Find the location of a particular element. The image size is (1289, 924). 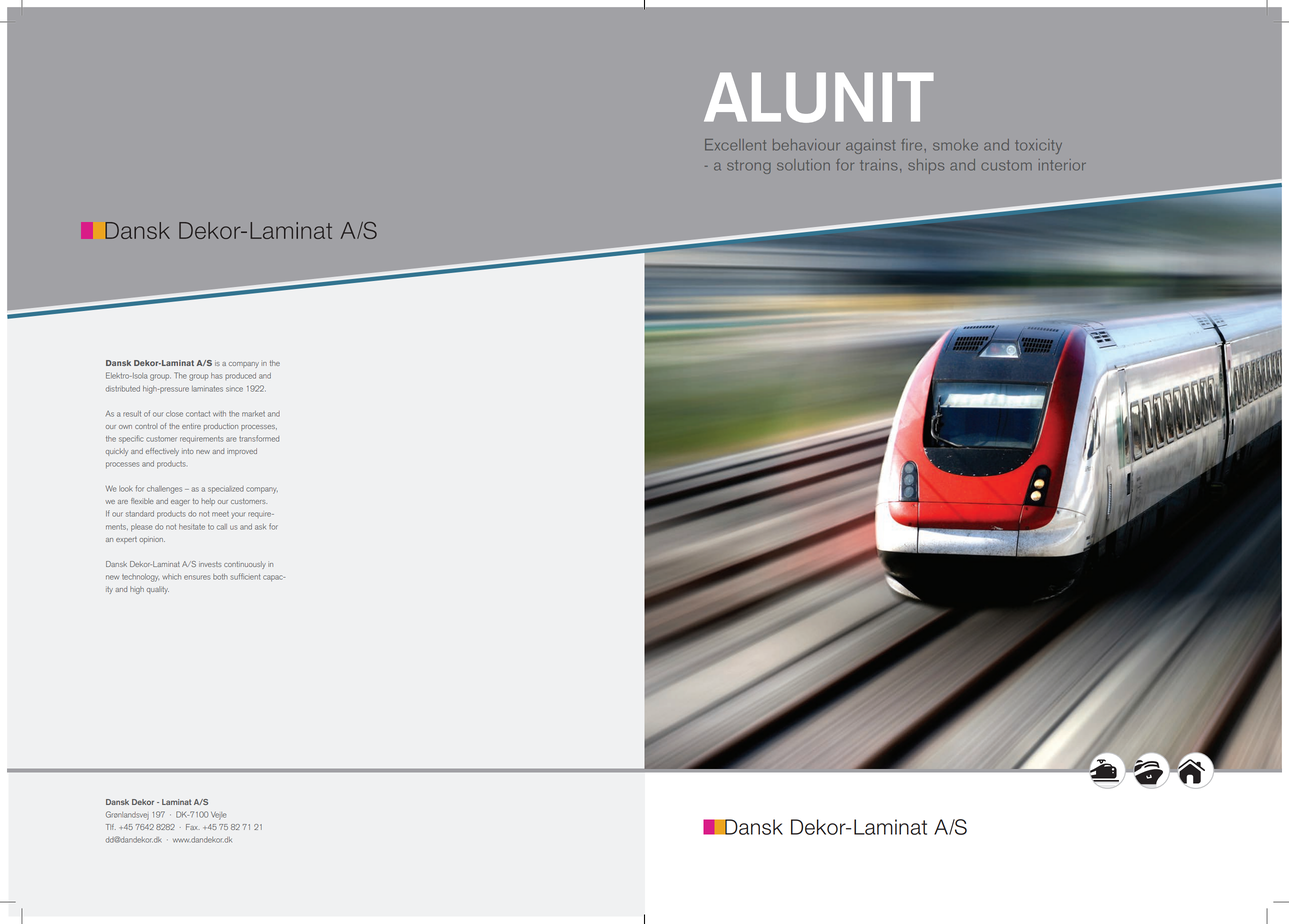

contact is located at coordinates (198, 414).
